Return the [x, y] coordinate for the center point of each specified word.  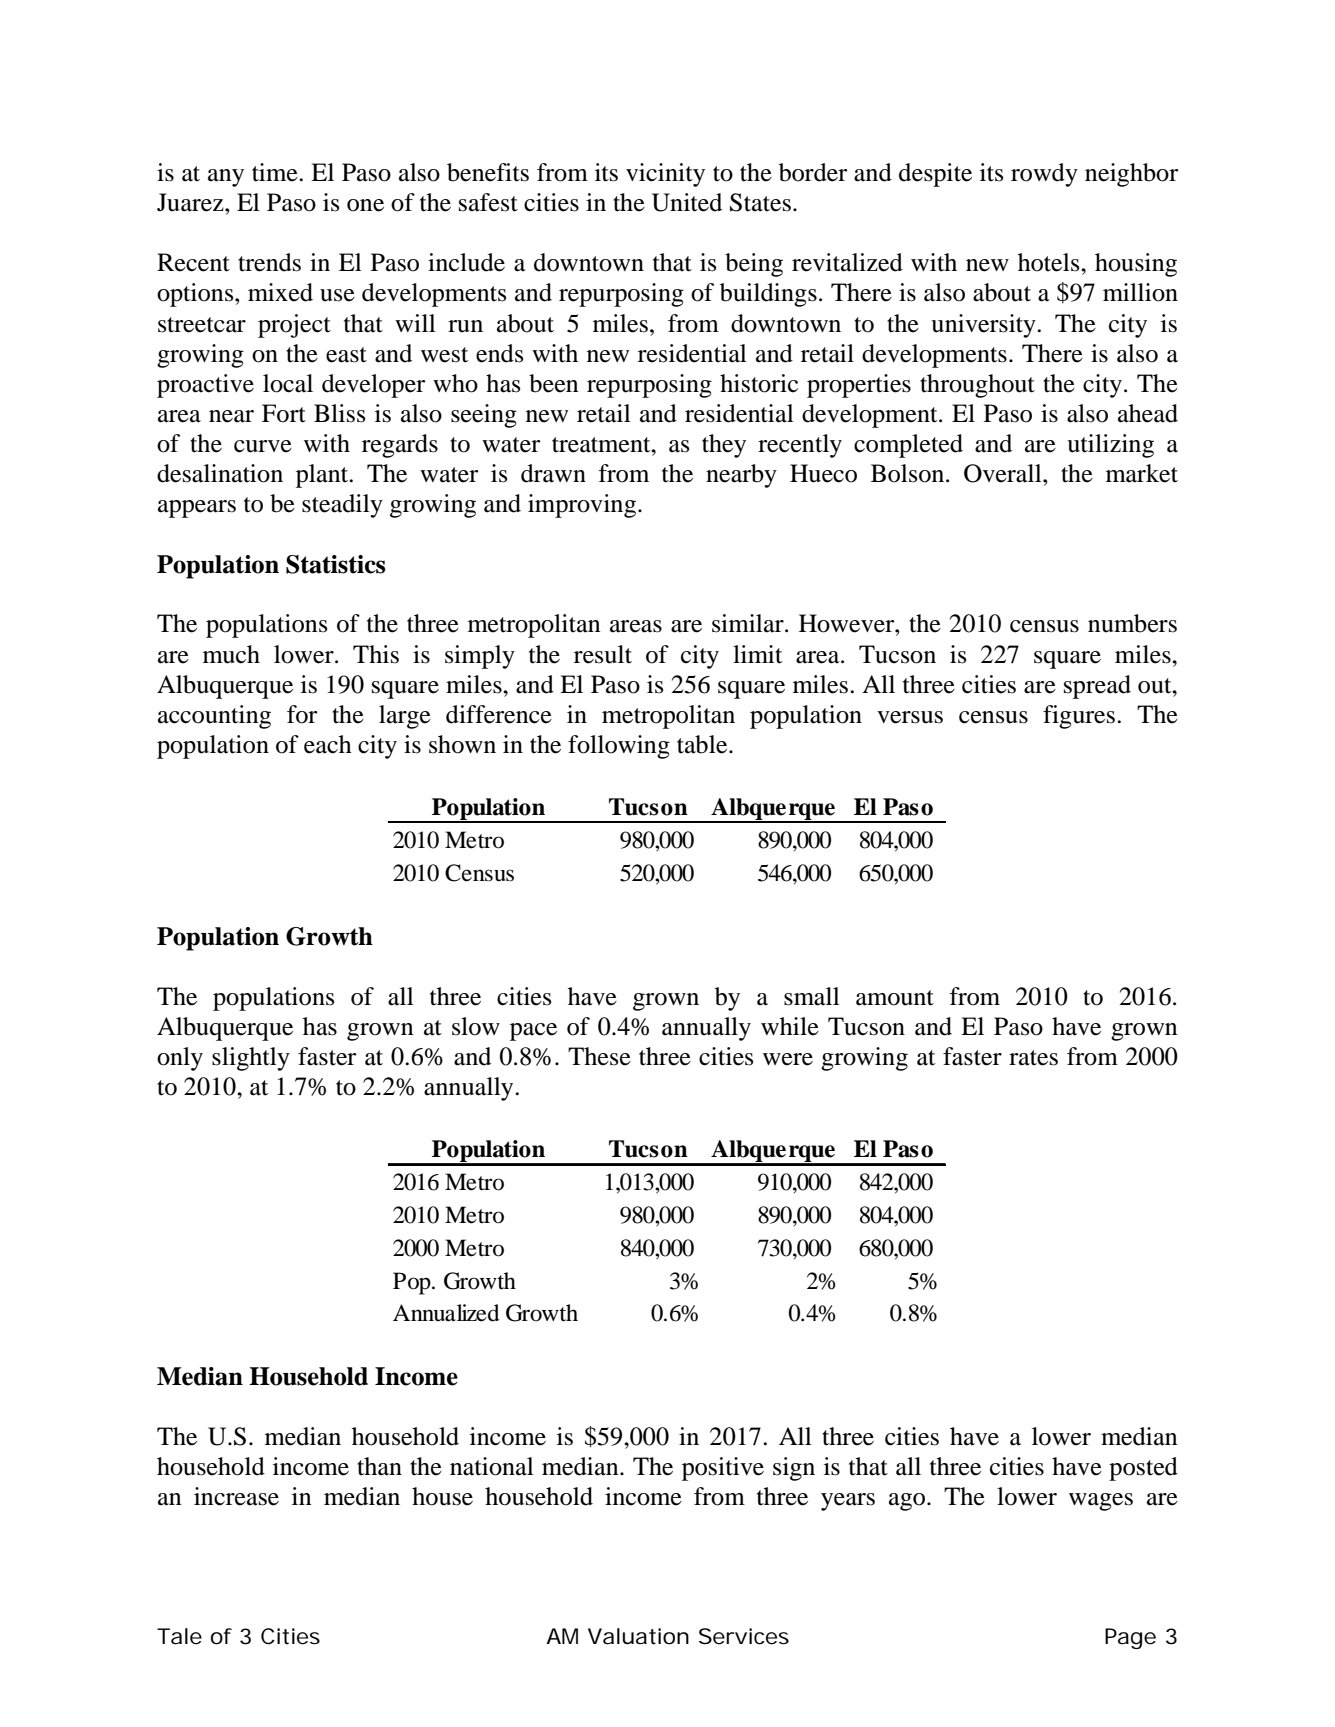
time [276, 172]
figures [1079, 717]
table [703, 744]
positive [723, 1469]
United [687, 202]
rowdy [1044, 175]
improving [582, 506]
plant [323, 476]
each [328, 744]
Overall [1004, 473]
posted [1143, 1469]
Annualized [446, 1313]
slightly [251, 1059]
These [599, 1056]
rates [1033, 1058]
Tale [179, 1636]
